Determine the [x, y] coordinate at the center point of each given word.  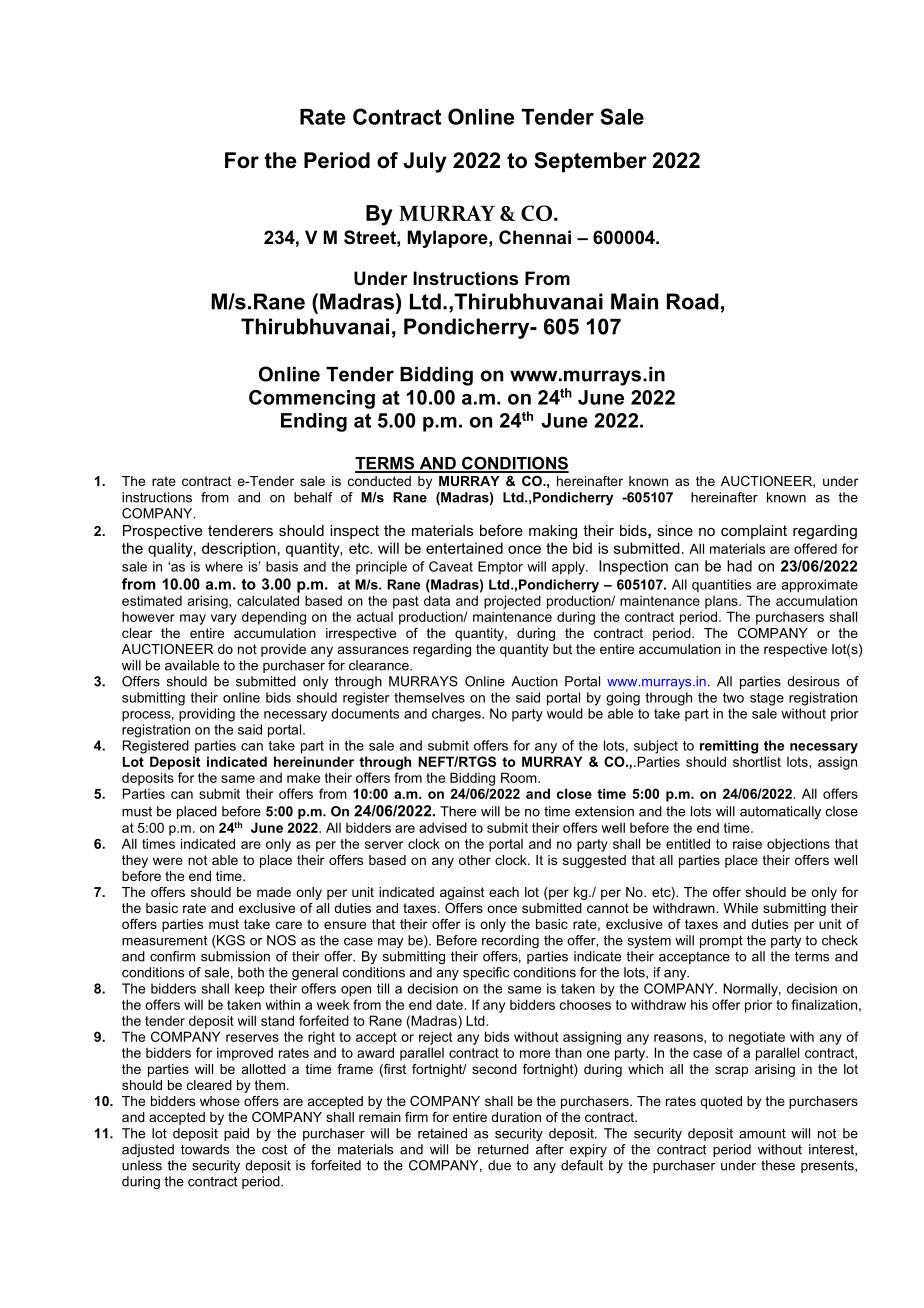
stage [767, 699]
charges [457, 715]
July [425, 162]
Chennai [535, 237]
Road [692, 301]
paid [236, 1134]
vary [224, 619]
